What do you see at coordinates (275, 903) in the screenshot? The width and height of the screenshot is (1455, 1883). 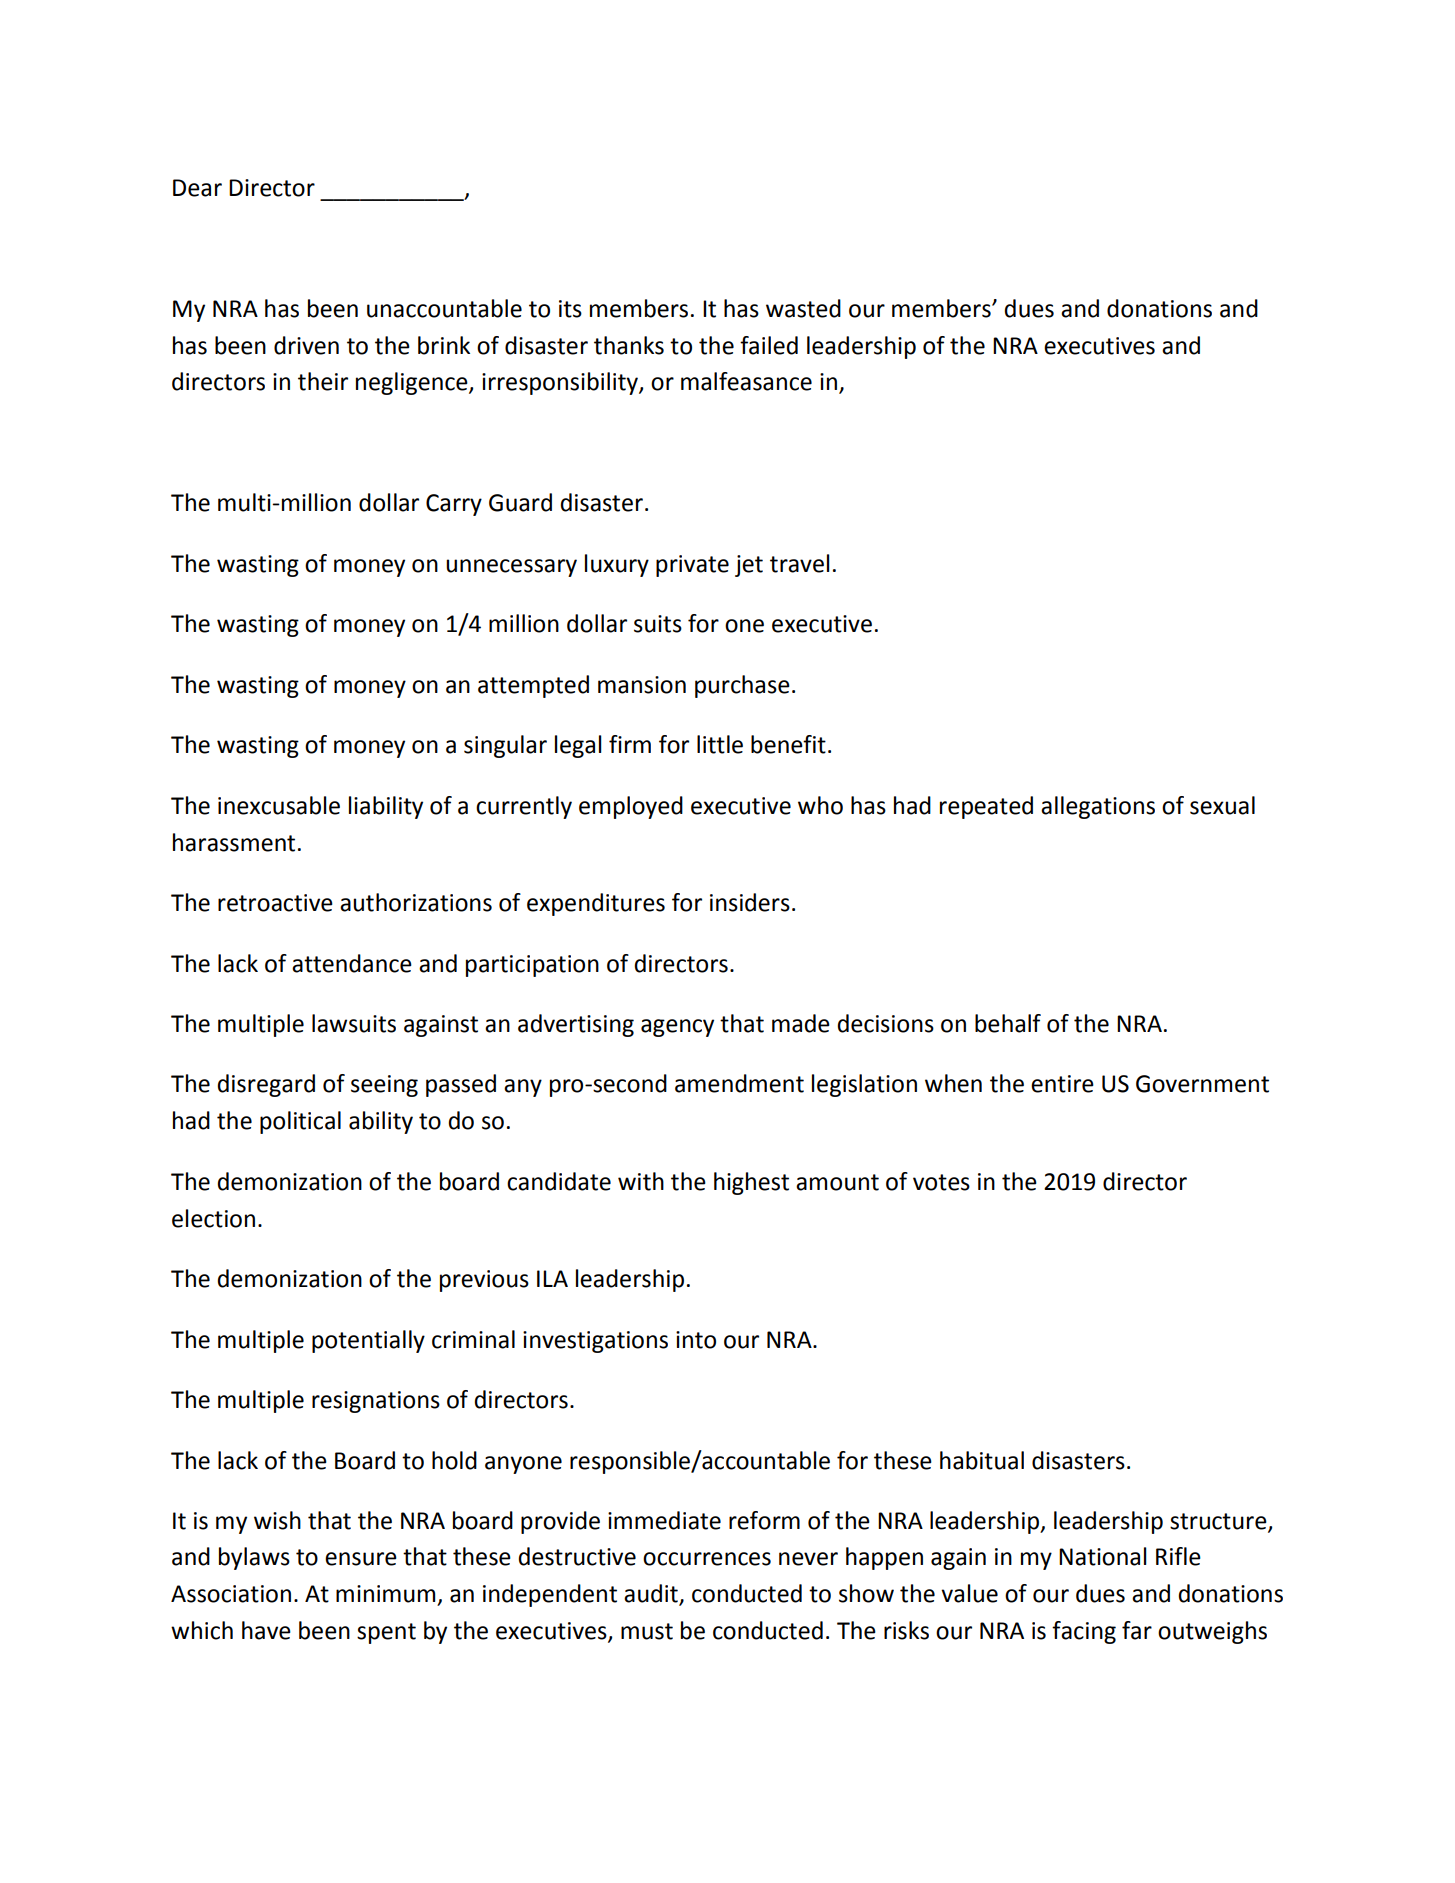 I see `retroactive` at bounding box center [275, 903].
